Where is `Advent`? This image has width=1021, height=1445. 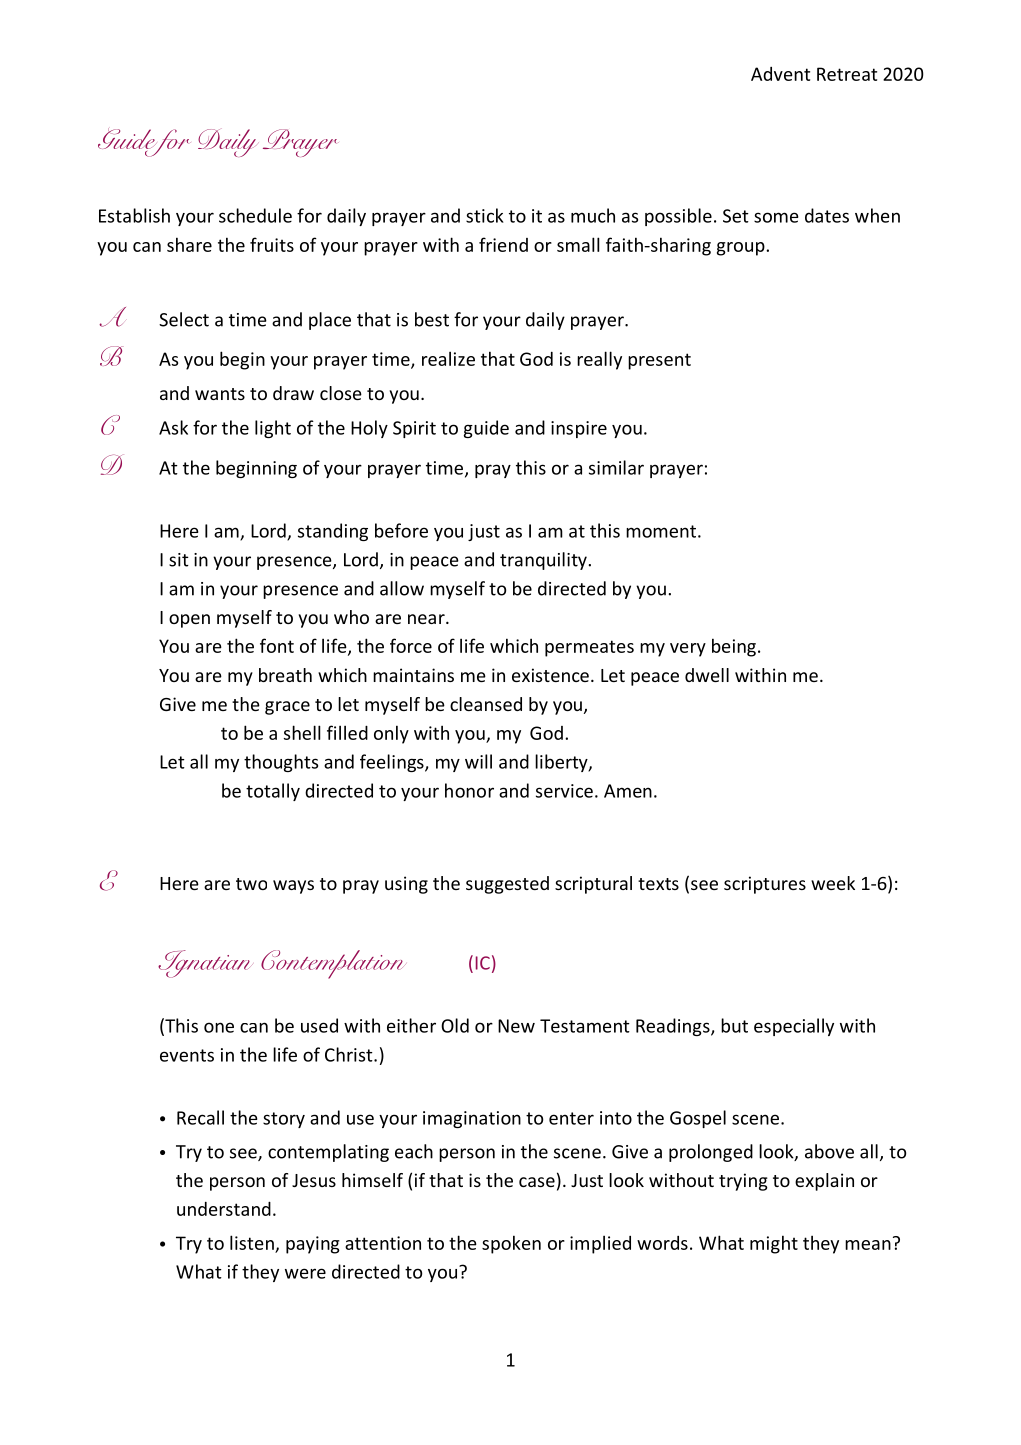 Advent is located at coordinates (780, 74).
